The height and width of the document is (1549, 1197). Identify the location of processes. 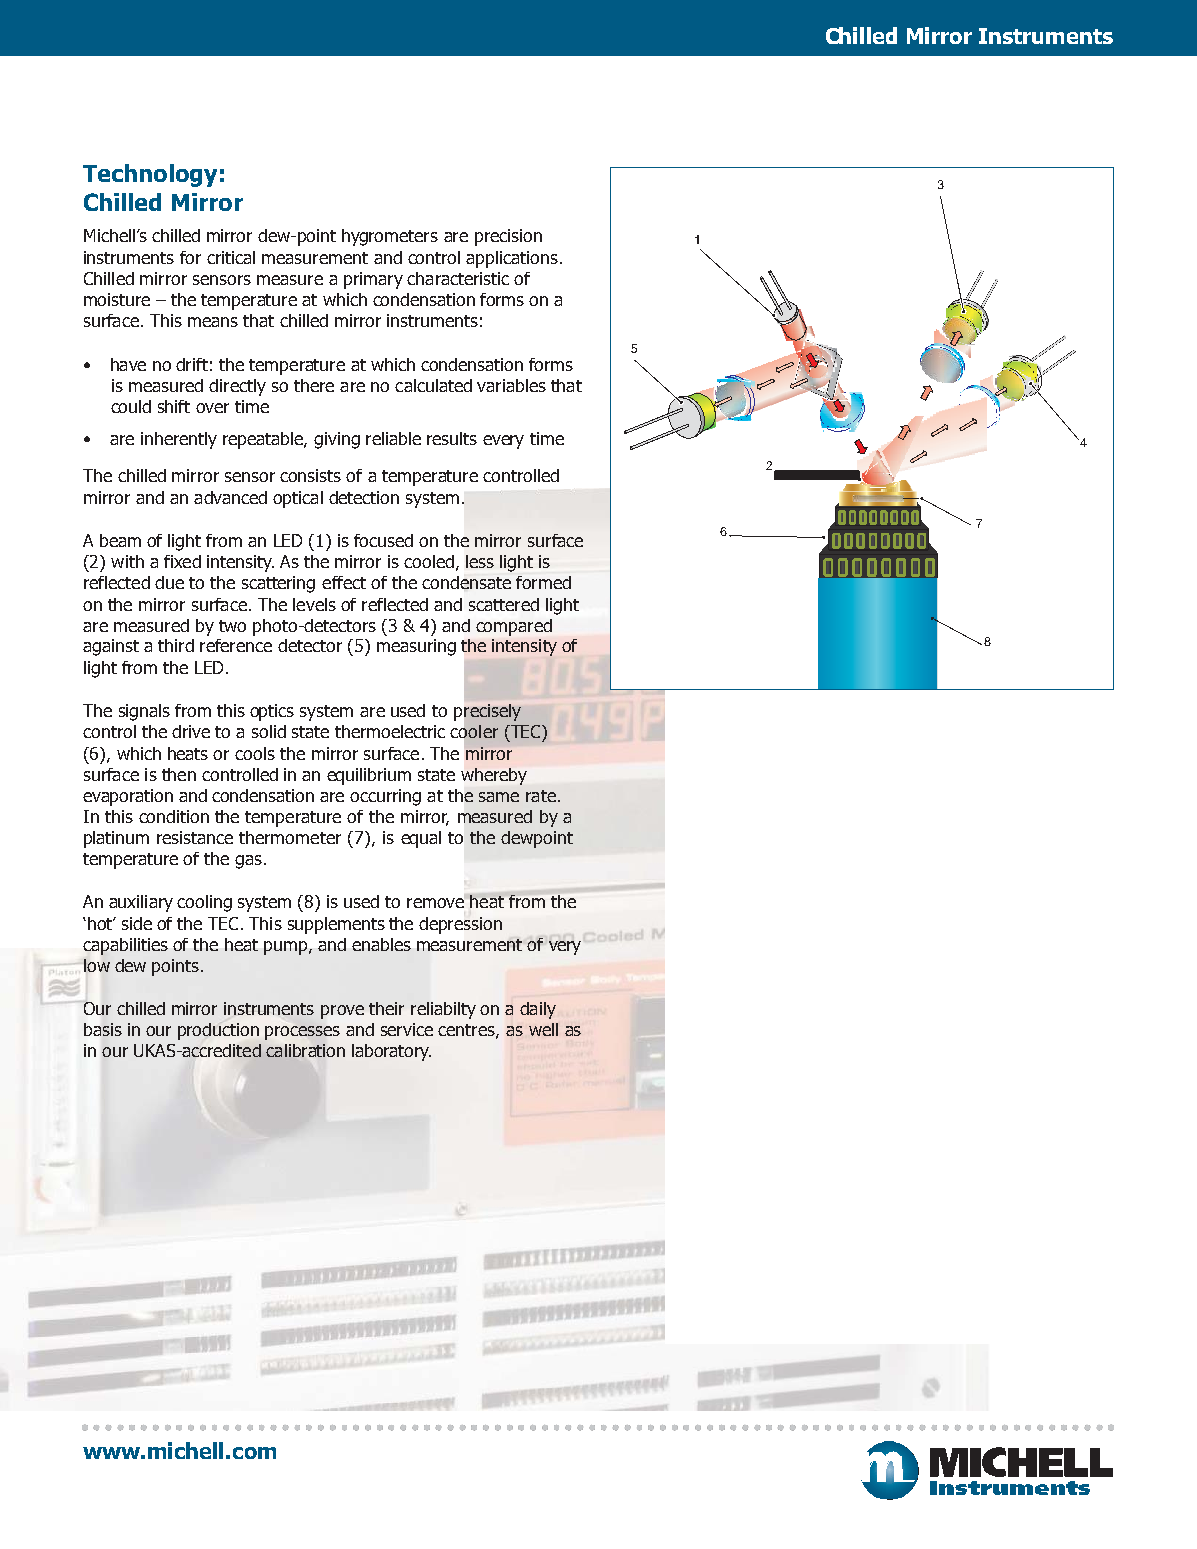
(302, 1033).
